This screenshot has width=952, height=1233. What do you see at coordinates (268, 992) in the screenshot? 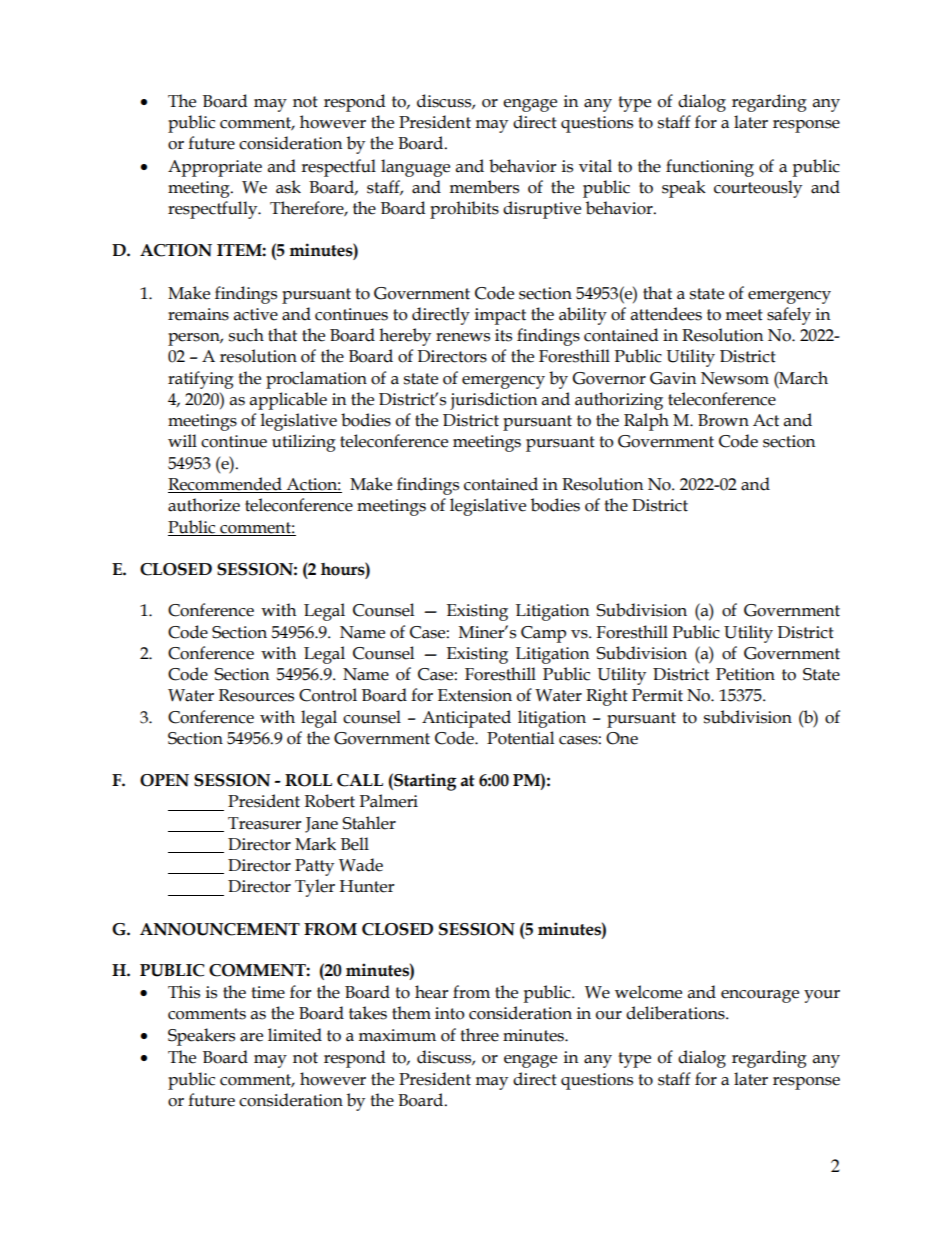
I see `time` at bounding box center [268, 992].
